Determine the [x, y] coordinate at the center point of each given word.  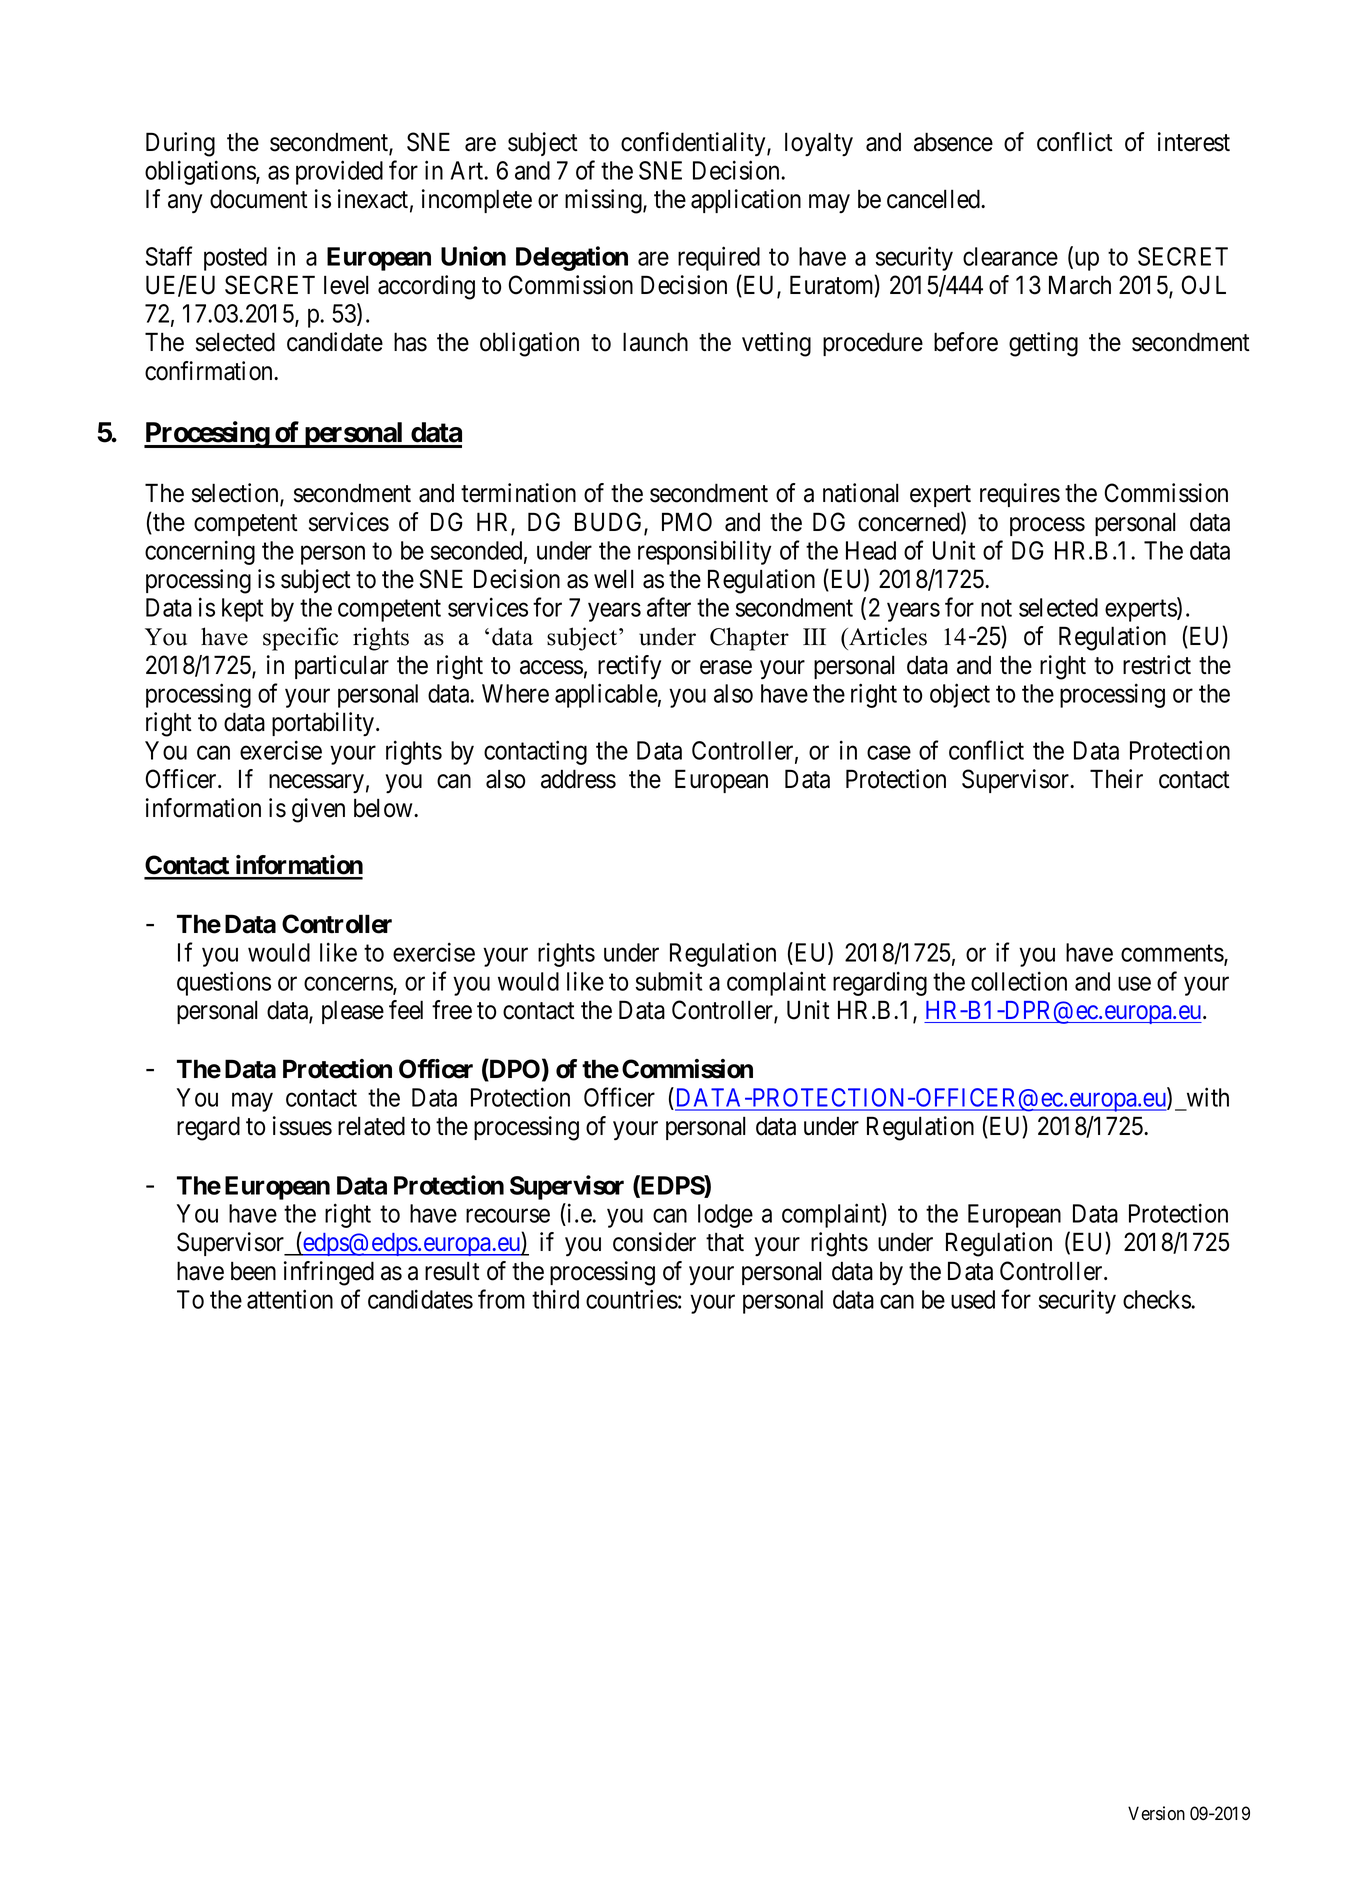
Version [1156, 1813]
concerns [349, 985]
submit [669, 981]
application [746, 201]
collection [1019, 981]
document [259, 199]
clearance [1010, 256]
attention [290, 1299]
